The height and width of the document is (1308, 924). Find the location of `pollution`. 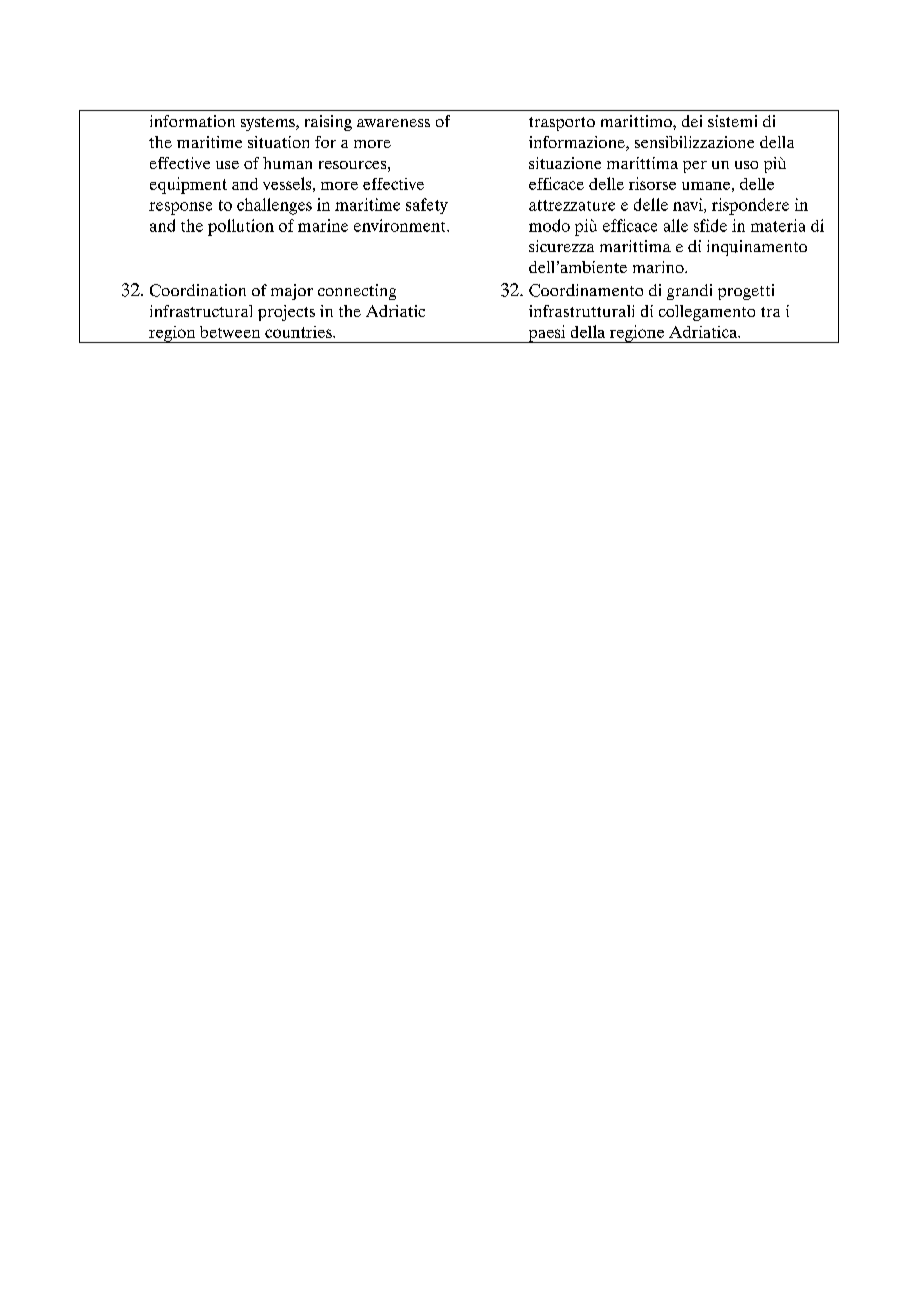

pollution is located at coordinates (241, 227).
